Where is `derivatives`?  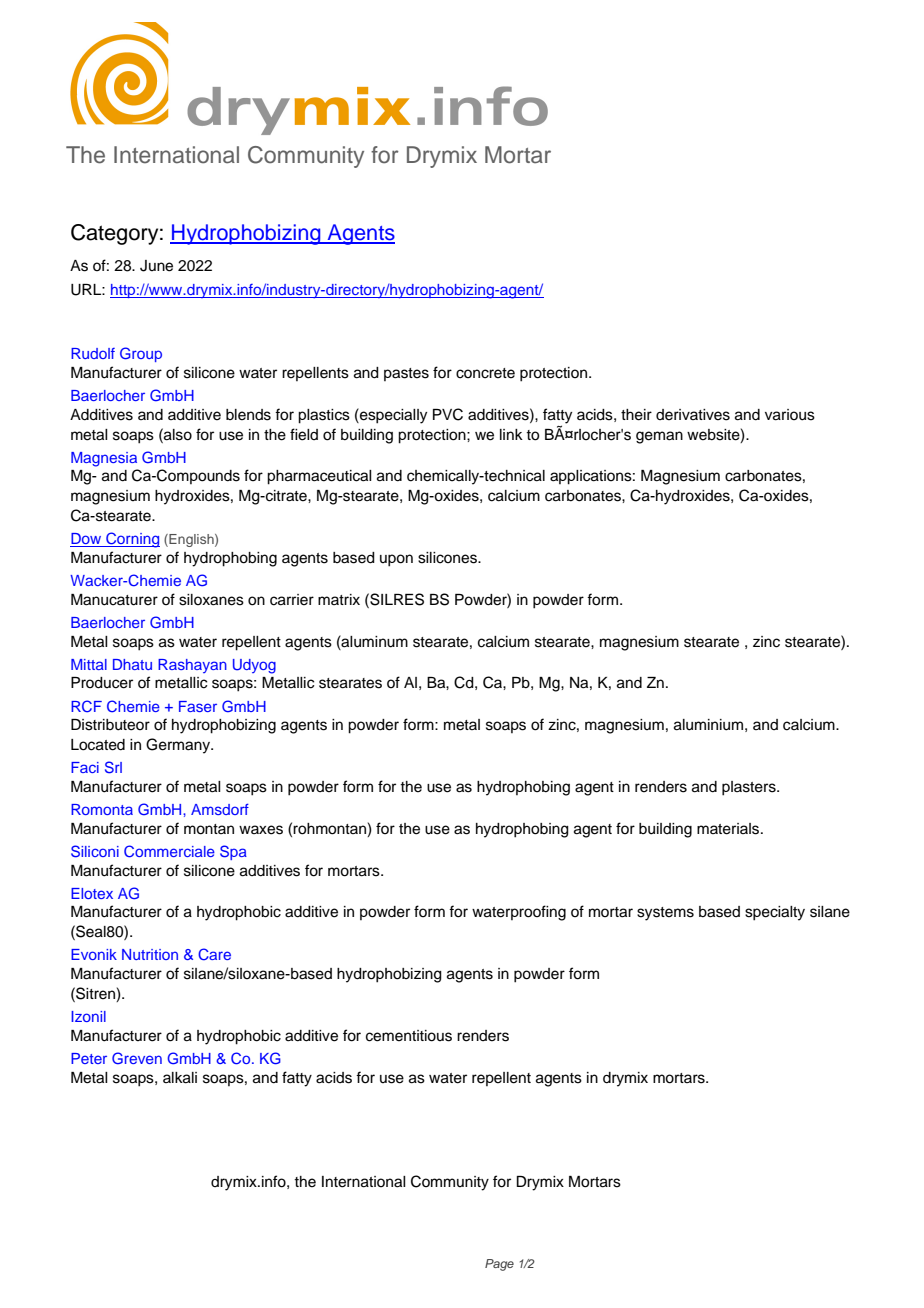 derivatives is located at coordinates (693, 415).
